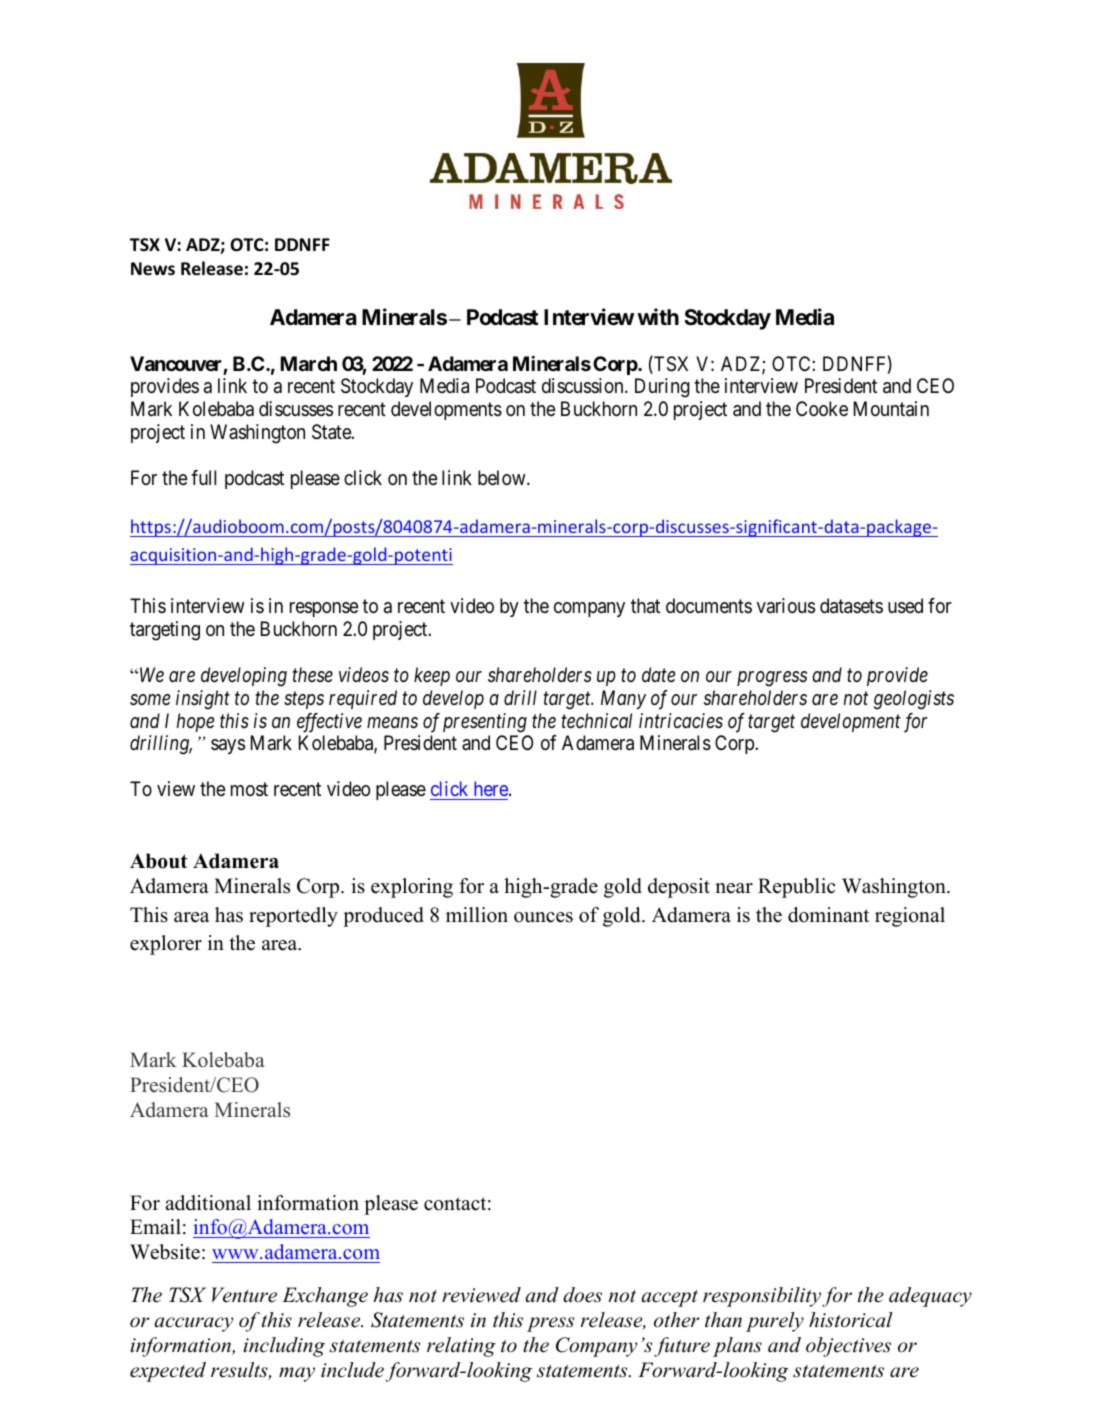 Image resolution: width=1103 pixels, height=1427 pixels. What do you see at coordinates (822, 408) in the screenshot?
I see `Cooke` at bounding box center [822, 408].
